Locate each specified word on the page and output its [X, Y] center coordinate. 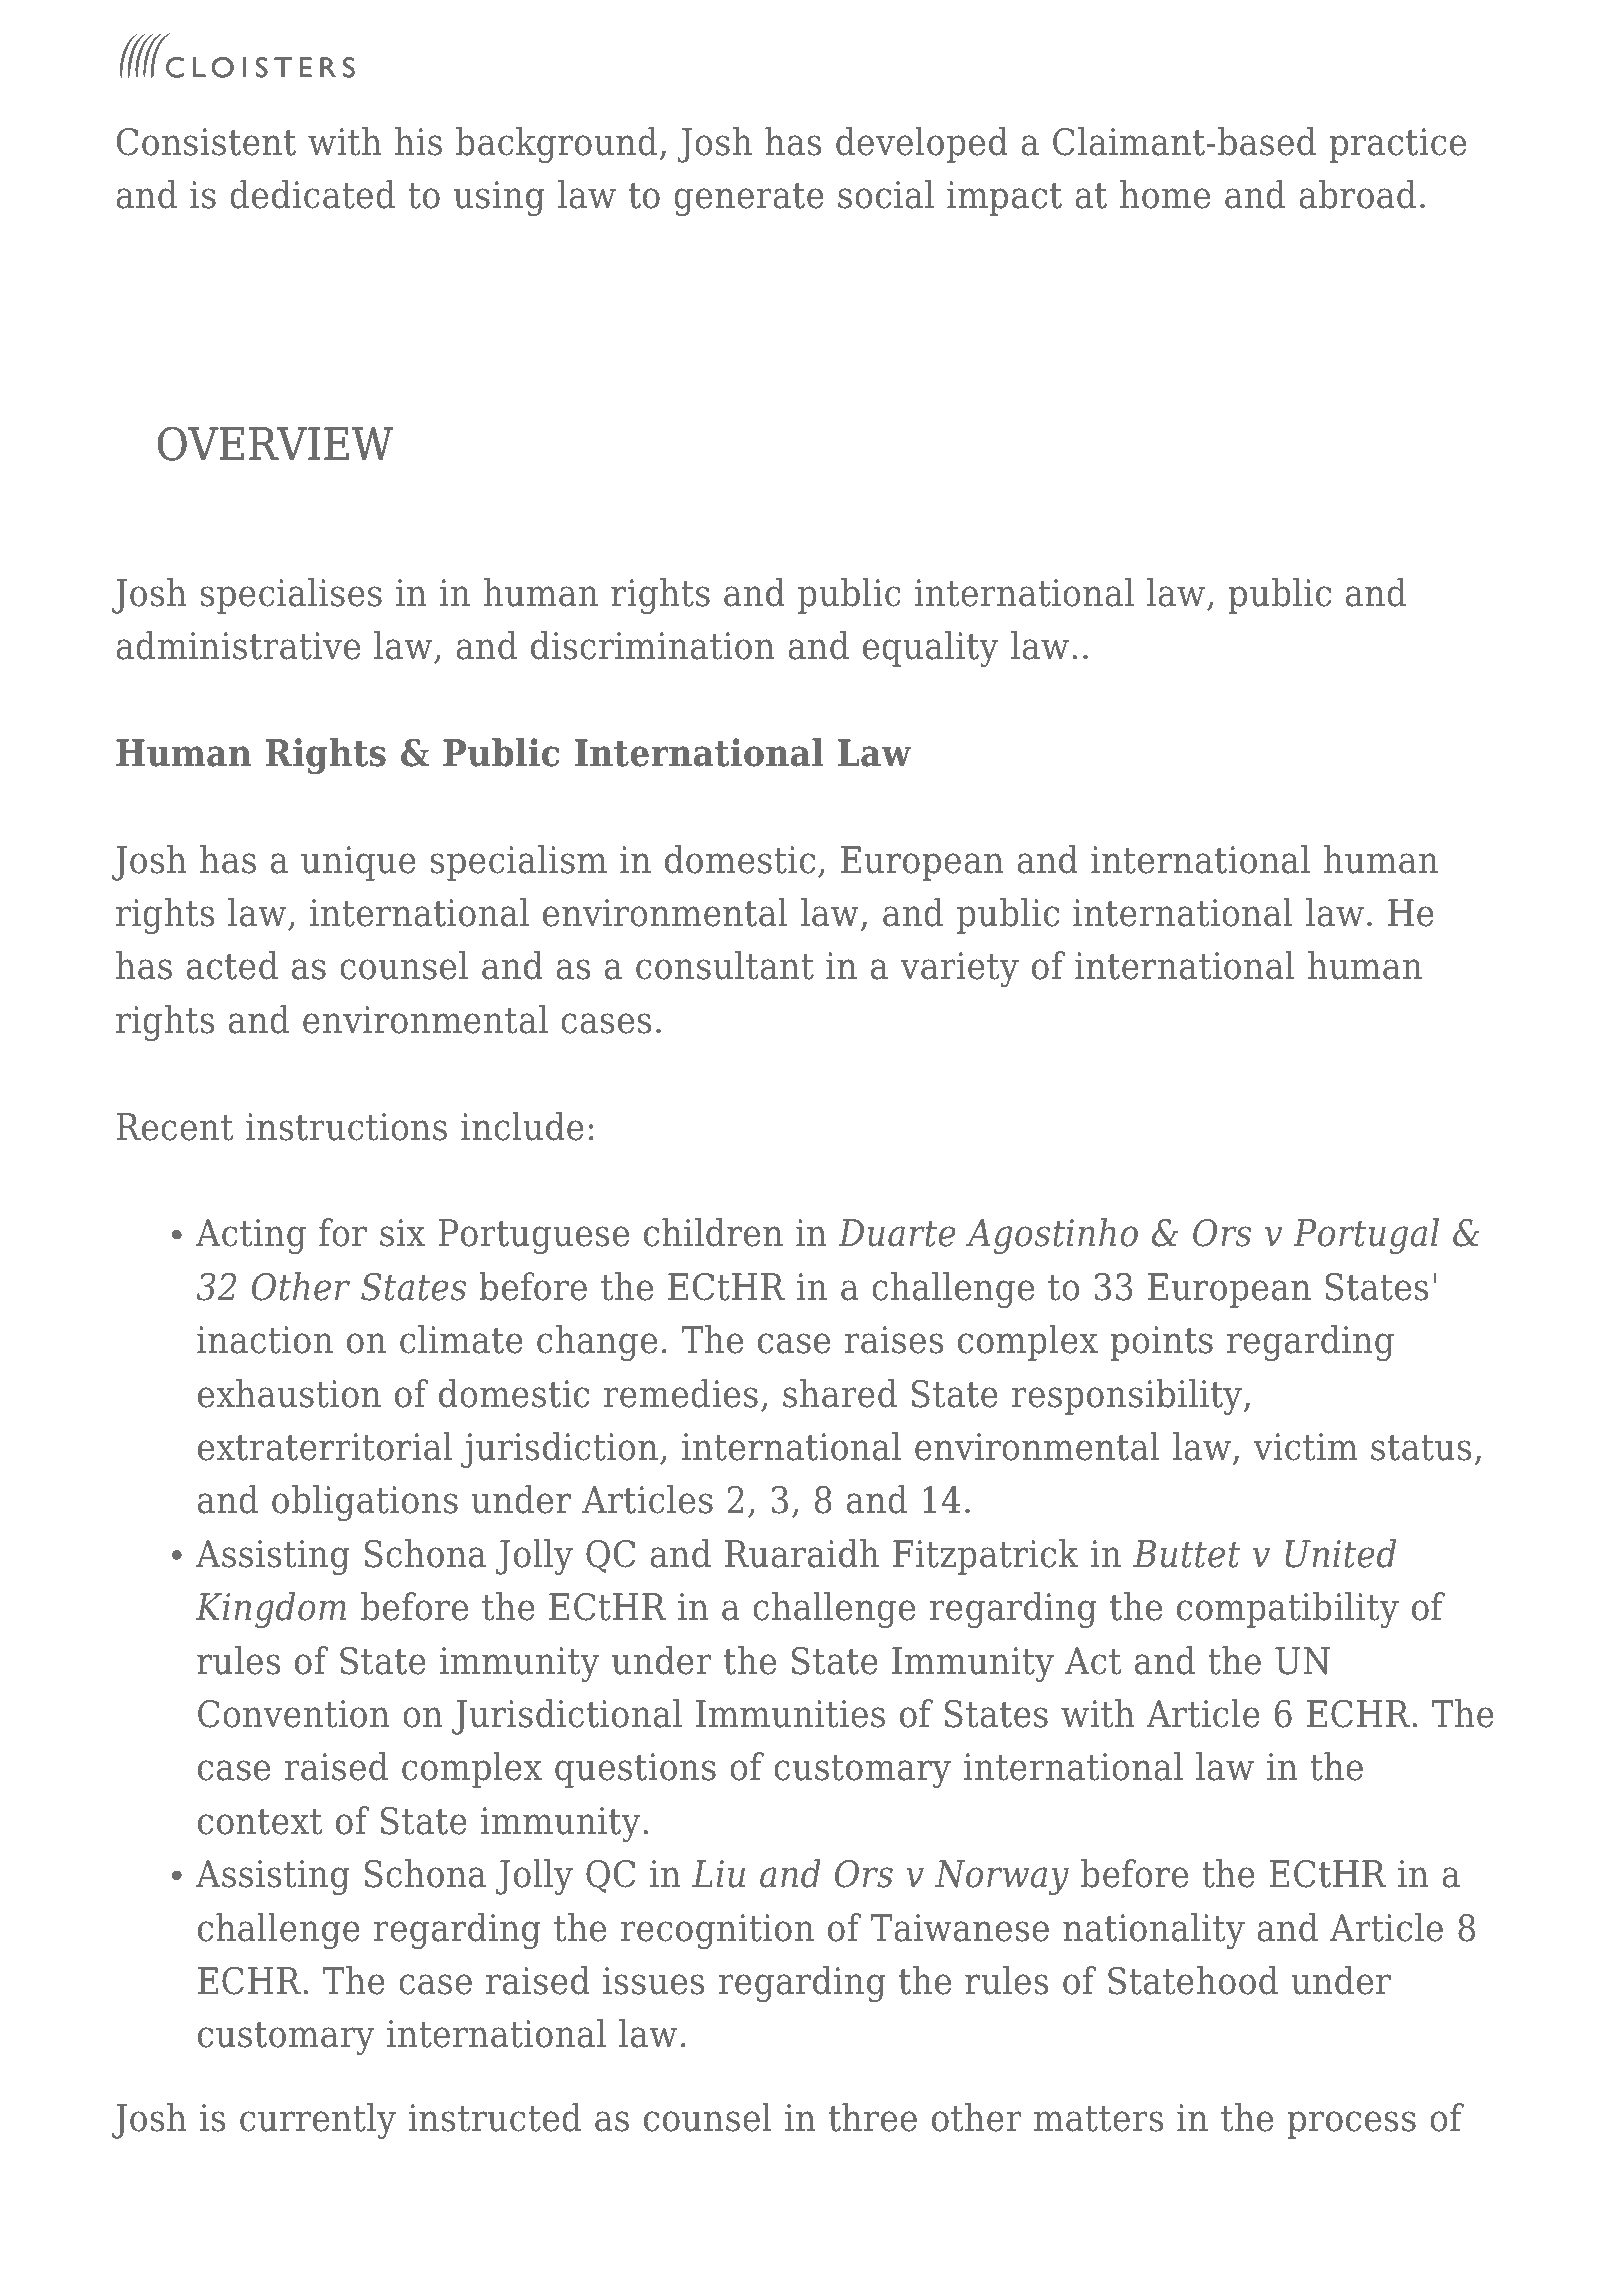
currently [318, 2121]
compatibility [1288, 1610]
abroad [1357, 194]
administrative [238, 645]
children [713, 1232]
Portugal [1366, 1236]
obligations [365, 1503]
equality [930, 649]
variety [959, 969]
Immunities [790, 1714]
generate [749, 199]
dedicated [312, 194]
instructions [346, 1127]
